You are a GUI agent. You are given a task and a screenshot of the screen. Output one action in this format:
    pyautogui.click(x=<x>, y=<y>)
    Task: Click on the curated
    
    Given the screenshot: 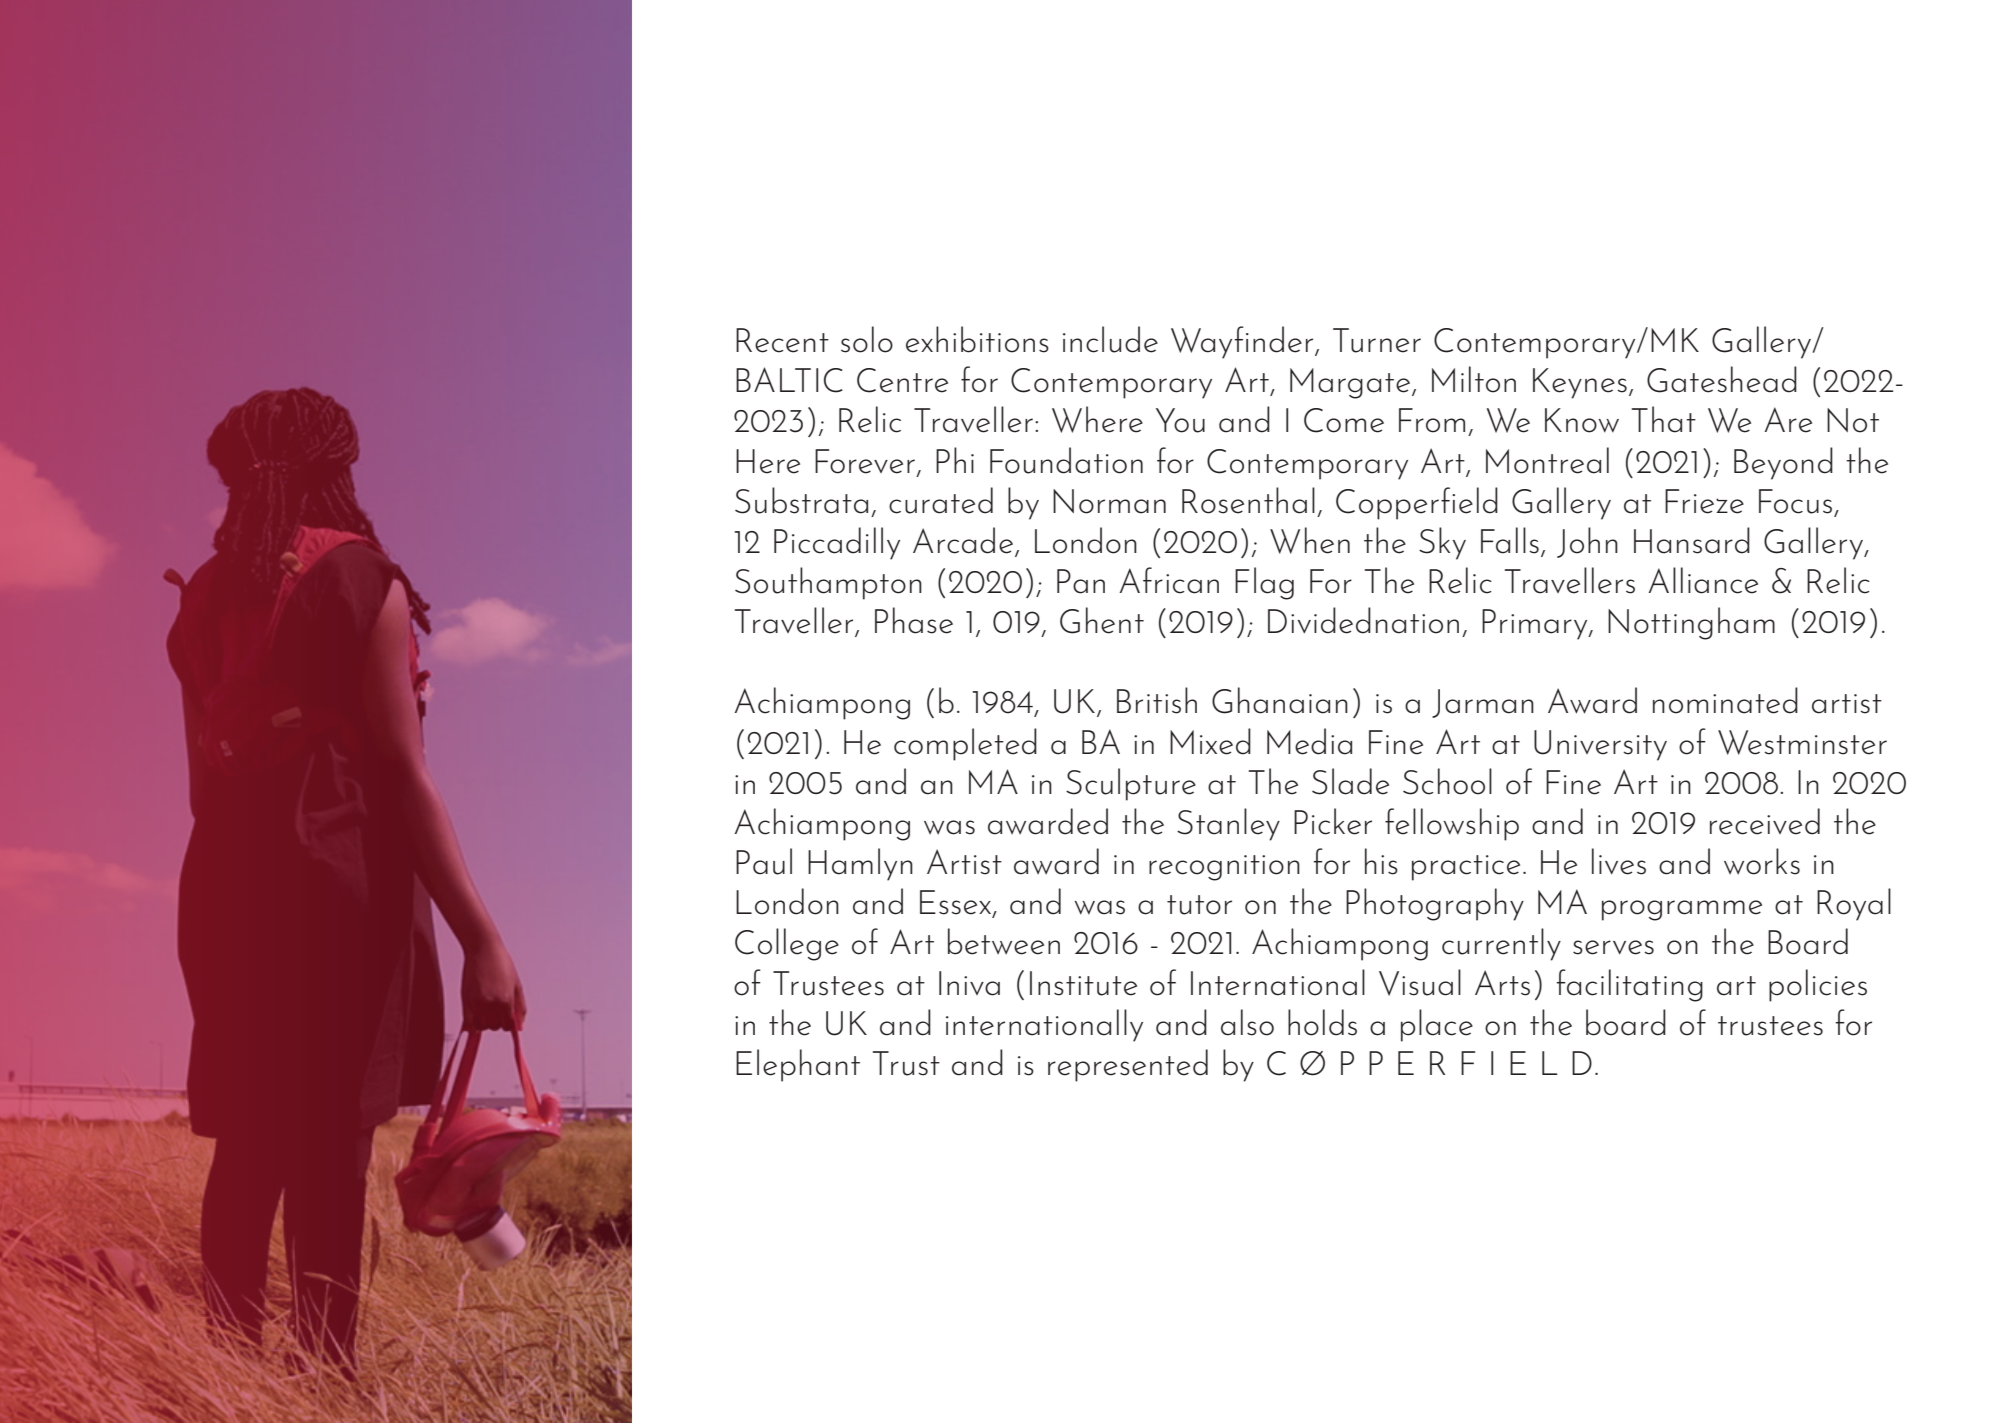 What is the action you would take?
    pyautogui.click(x=941, y=500)
